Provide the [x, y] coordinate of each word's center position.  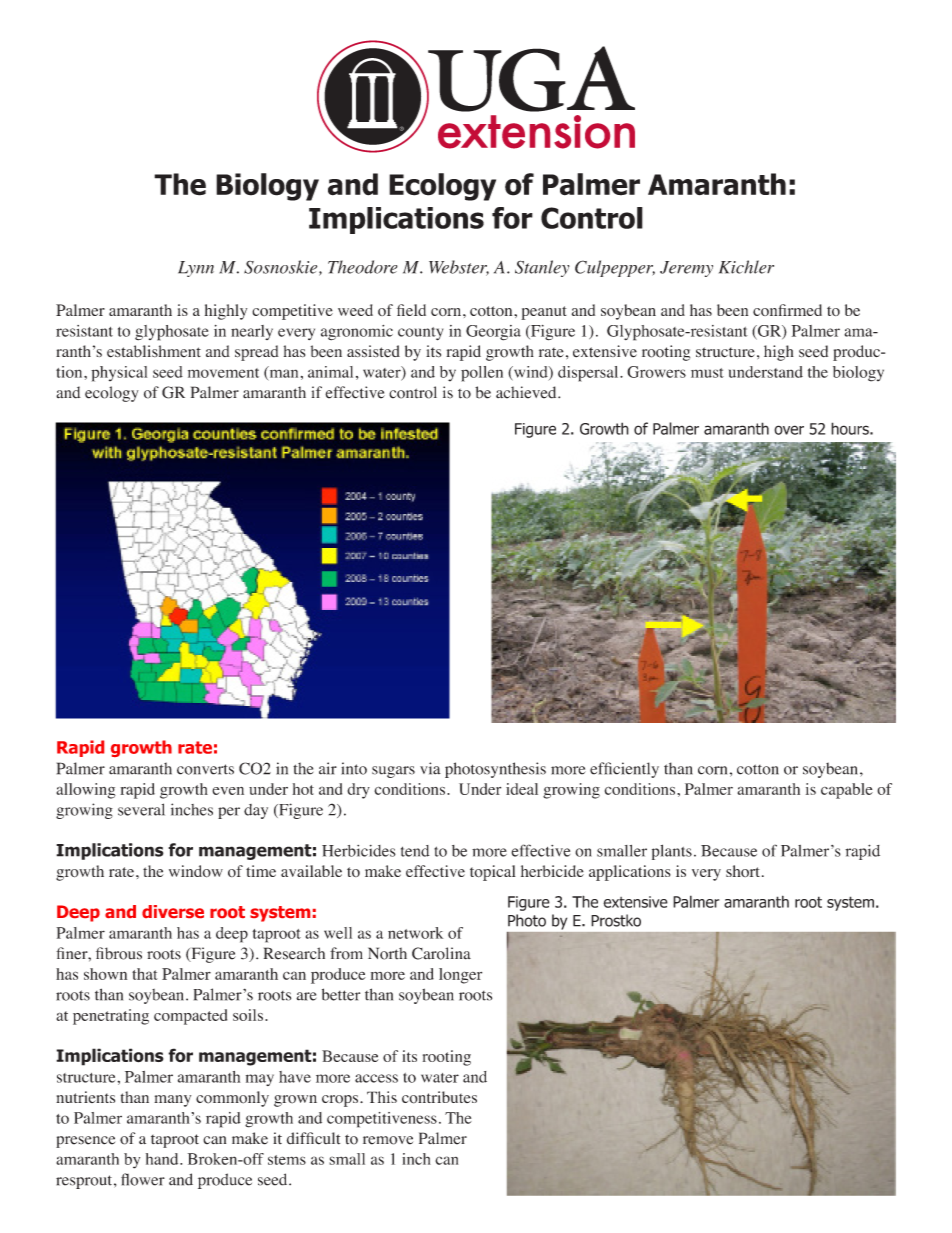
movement [223, 373]
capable [847, 791]
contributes [439, 1097]
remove [388, 1140]
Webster [459, 268]
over [789, 430]
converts [205, 769]
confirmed [787, 310]
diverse [173, 911]
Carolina [441, 953]
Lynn [196, 269]
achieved [527, 392]
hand [163, 1159]
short [743, 871]
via [430, 768]
